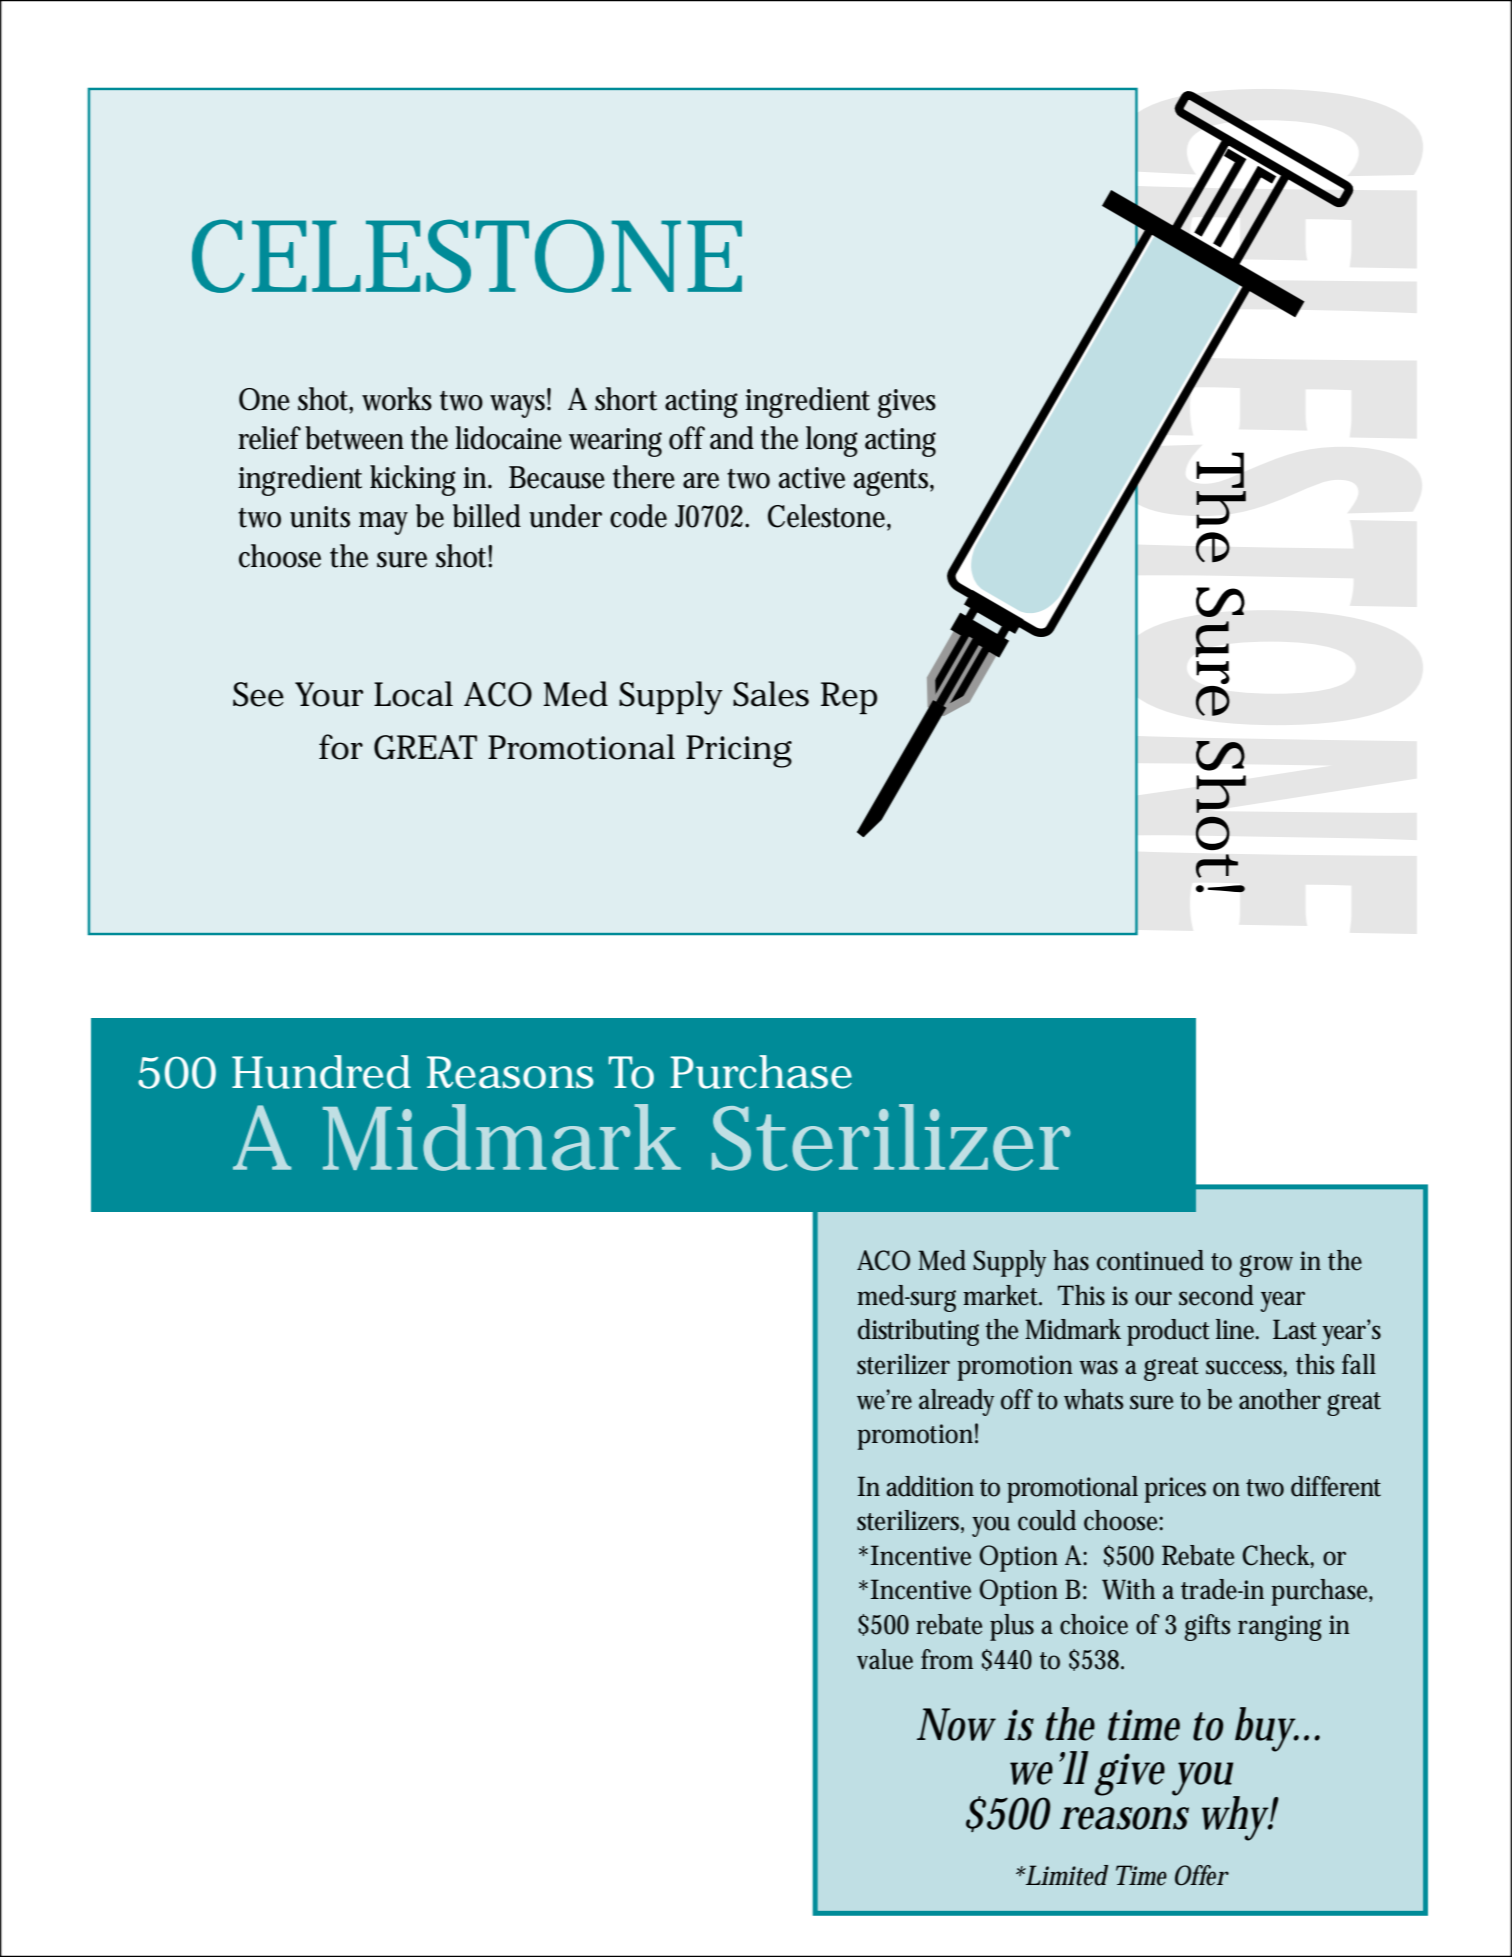  What do you see at coordinates (341, 747) in the image?
I see `for` at bounding box center [341, 747].
